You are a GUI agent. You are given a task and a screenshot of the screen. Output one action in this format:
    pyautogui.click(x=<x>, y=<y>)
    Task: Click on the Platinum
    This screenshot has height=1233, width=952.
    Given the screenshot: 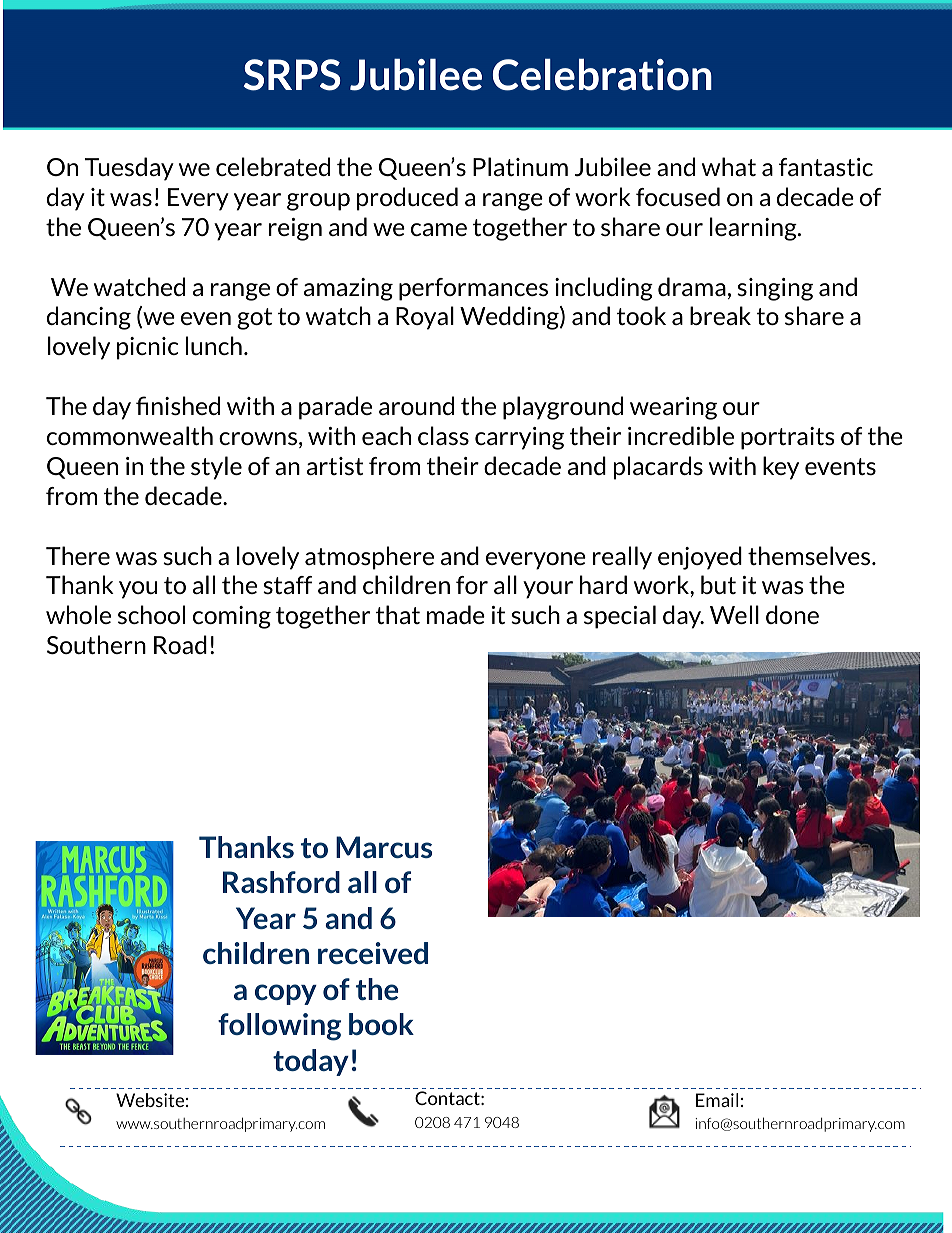 What is the action you would take?
    pyautogui.click(x=520, y=166)
